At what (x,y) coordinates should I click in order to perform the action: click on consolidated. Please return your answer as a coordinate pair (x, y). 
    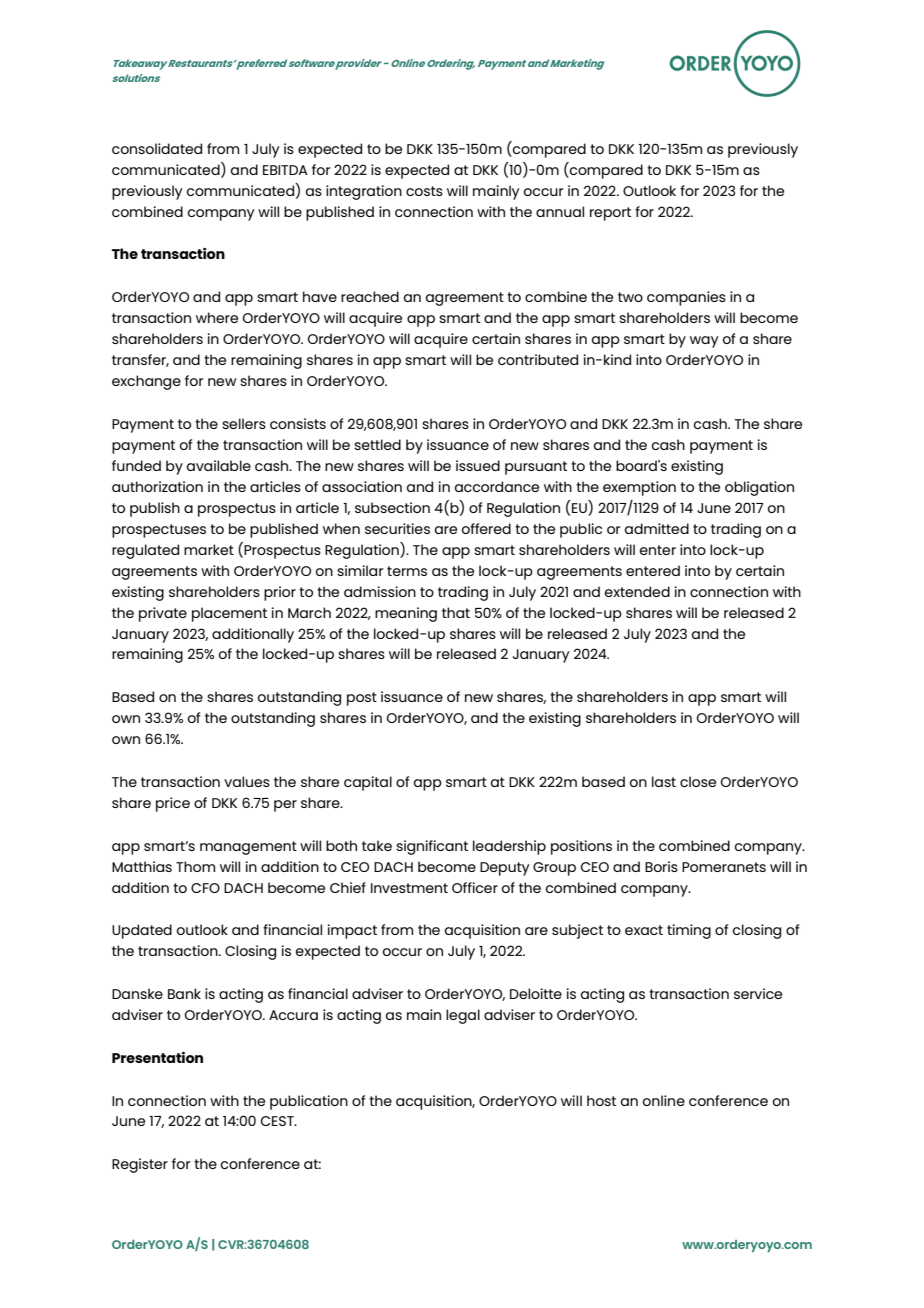
    Looking at the image, I should click on (157, 148).
